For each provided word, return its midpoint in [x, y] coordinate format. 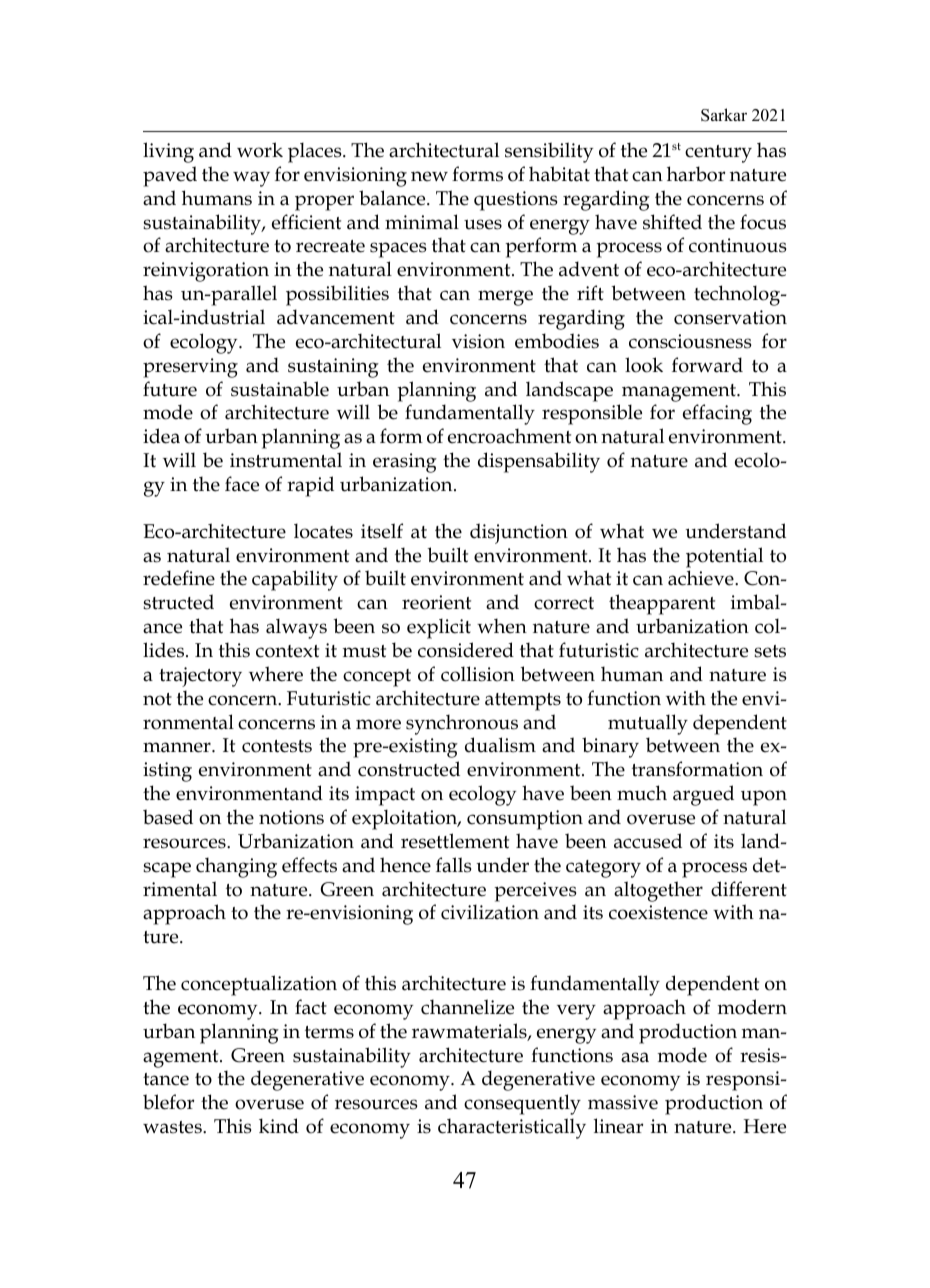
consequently [522, 1104]
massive [623, 1102]
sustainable [280, 389]
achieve [702, 578]
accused [648, 841]
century [718, 154]
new [429, 176]
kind [279, 1126]
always [296, 628]
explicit [439, 628]
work [260, 150]
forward [707, 365]
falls [453, 865]
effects [309, 865]
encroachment [509, 436]
